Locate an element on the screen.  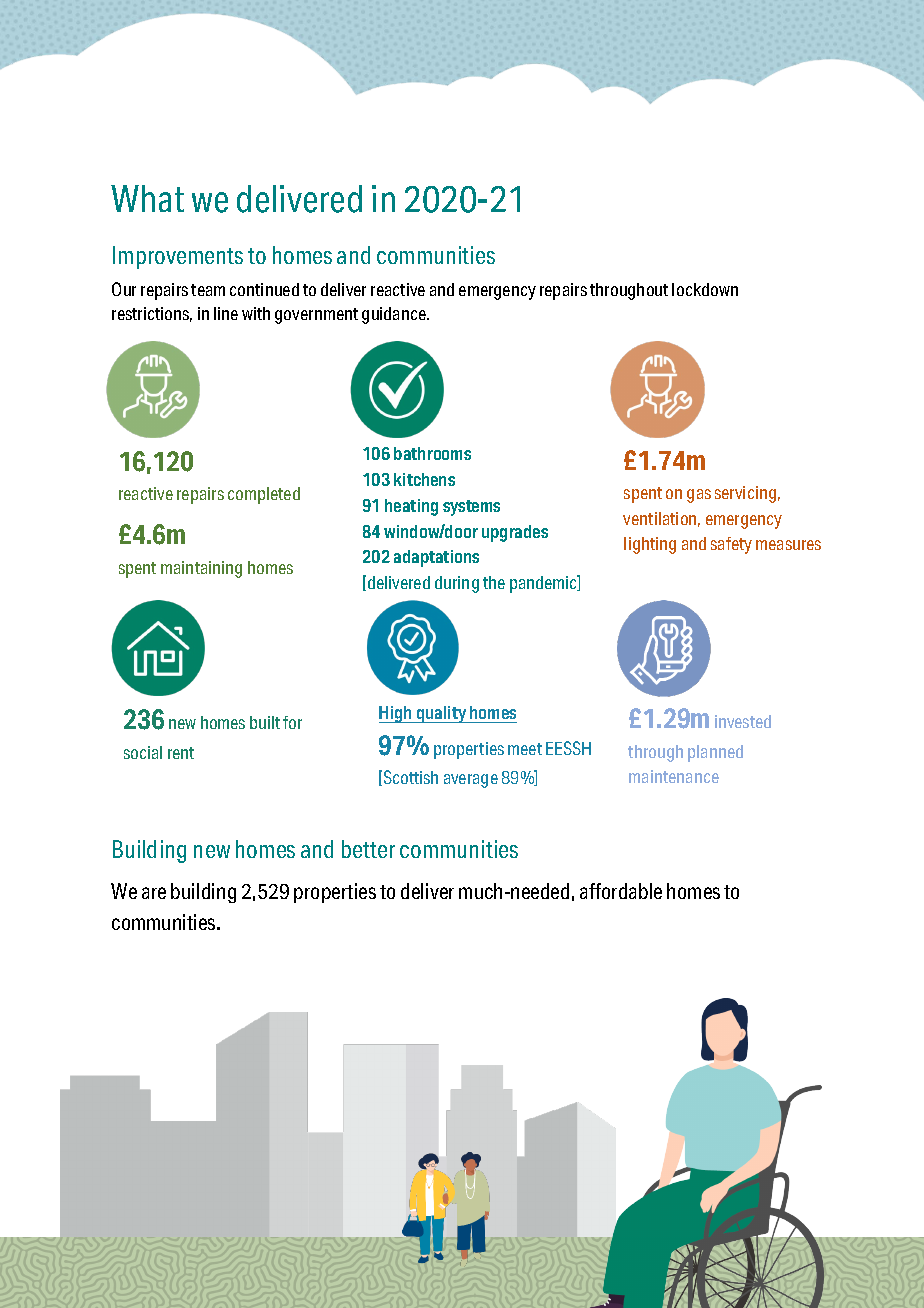
are is located at coordinates (154, 893).
